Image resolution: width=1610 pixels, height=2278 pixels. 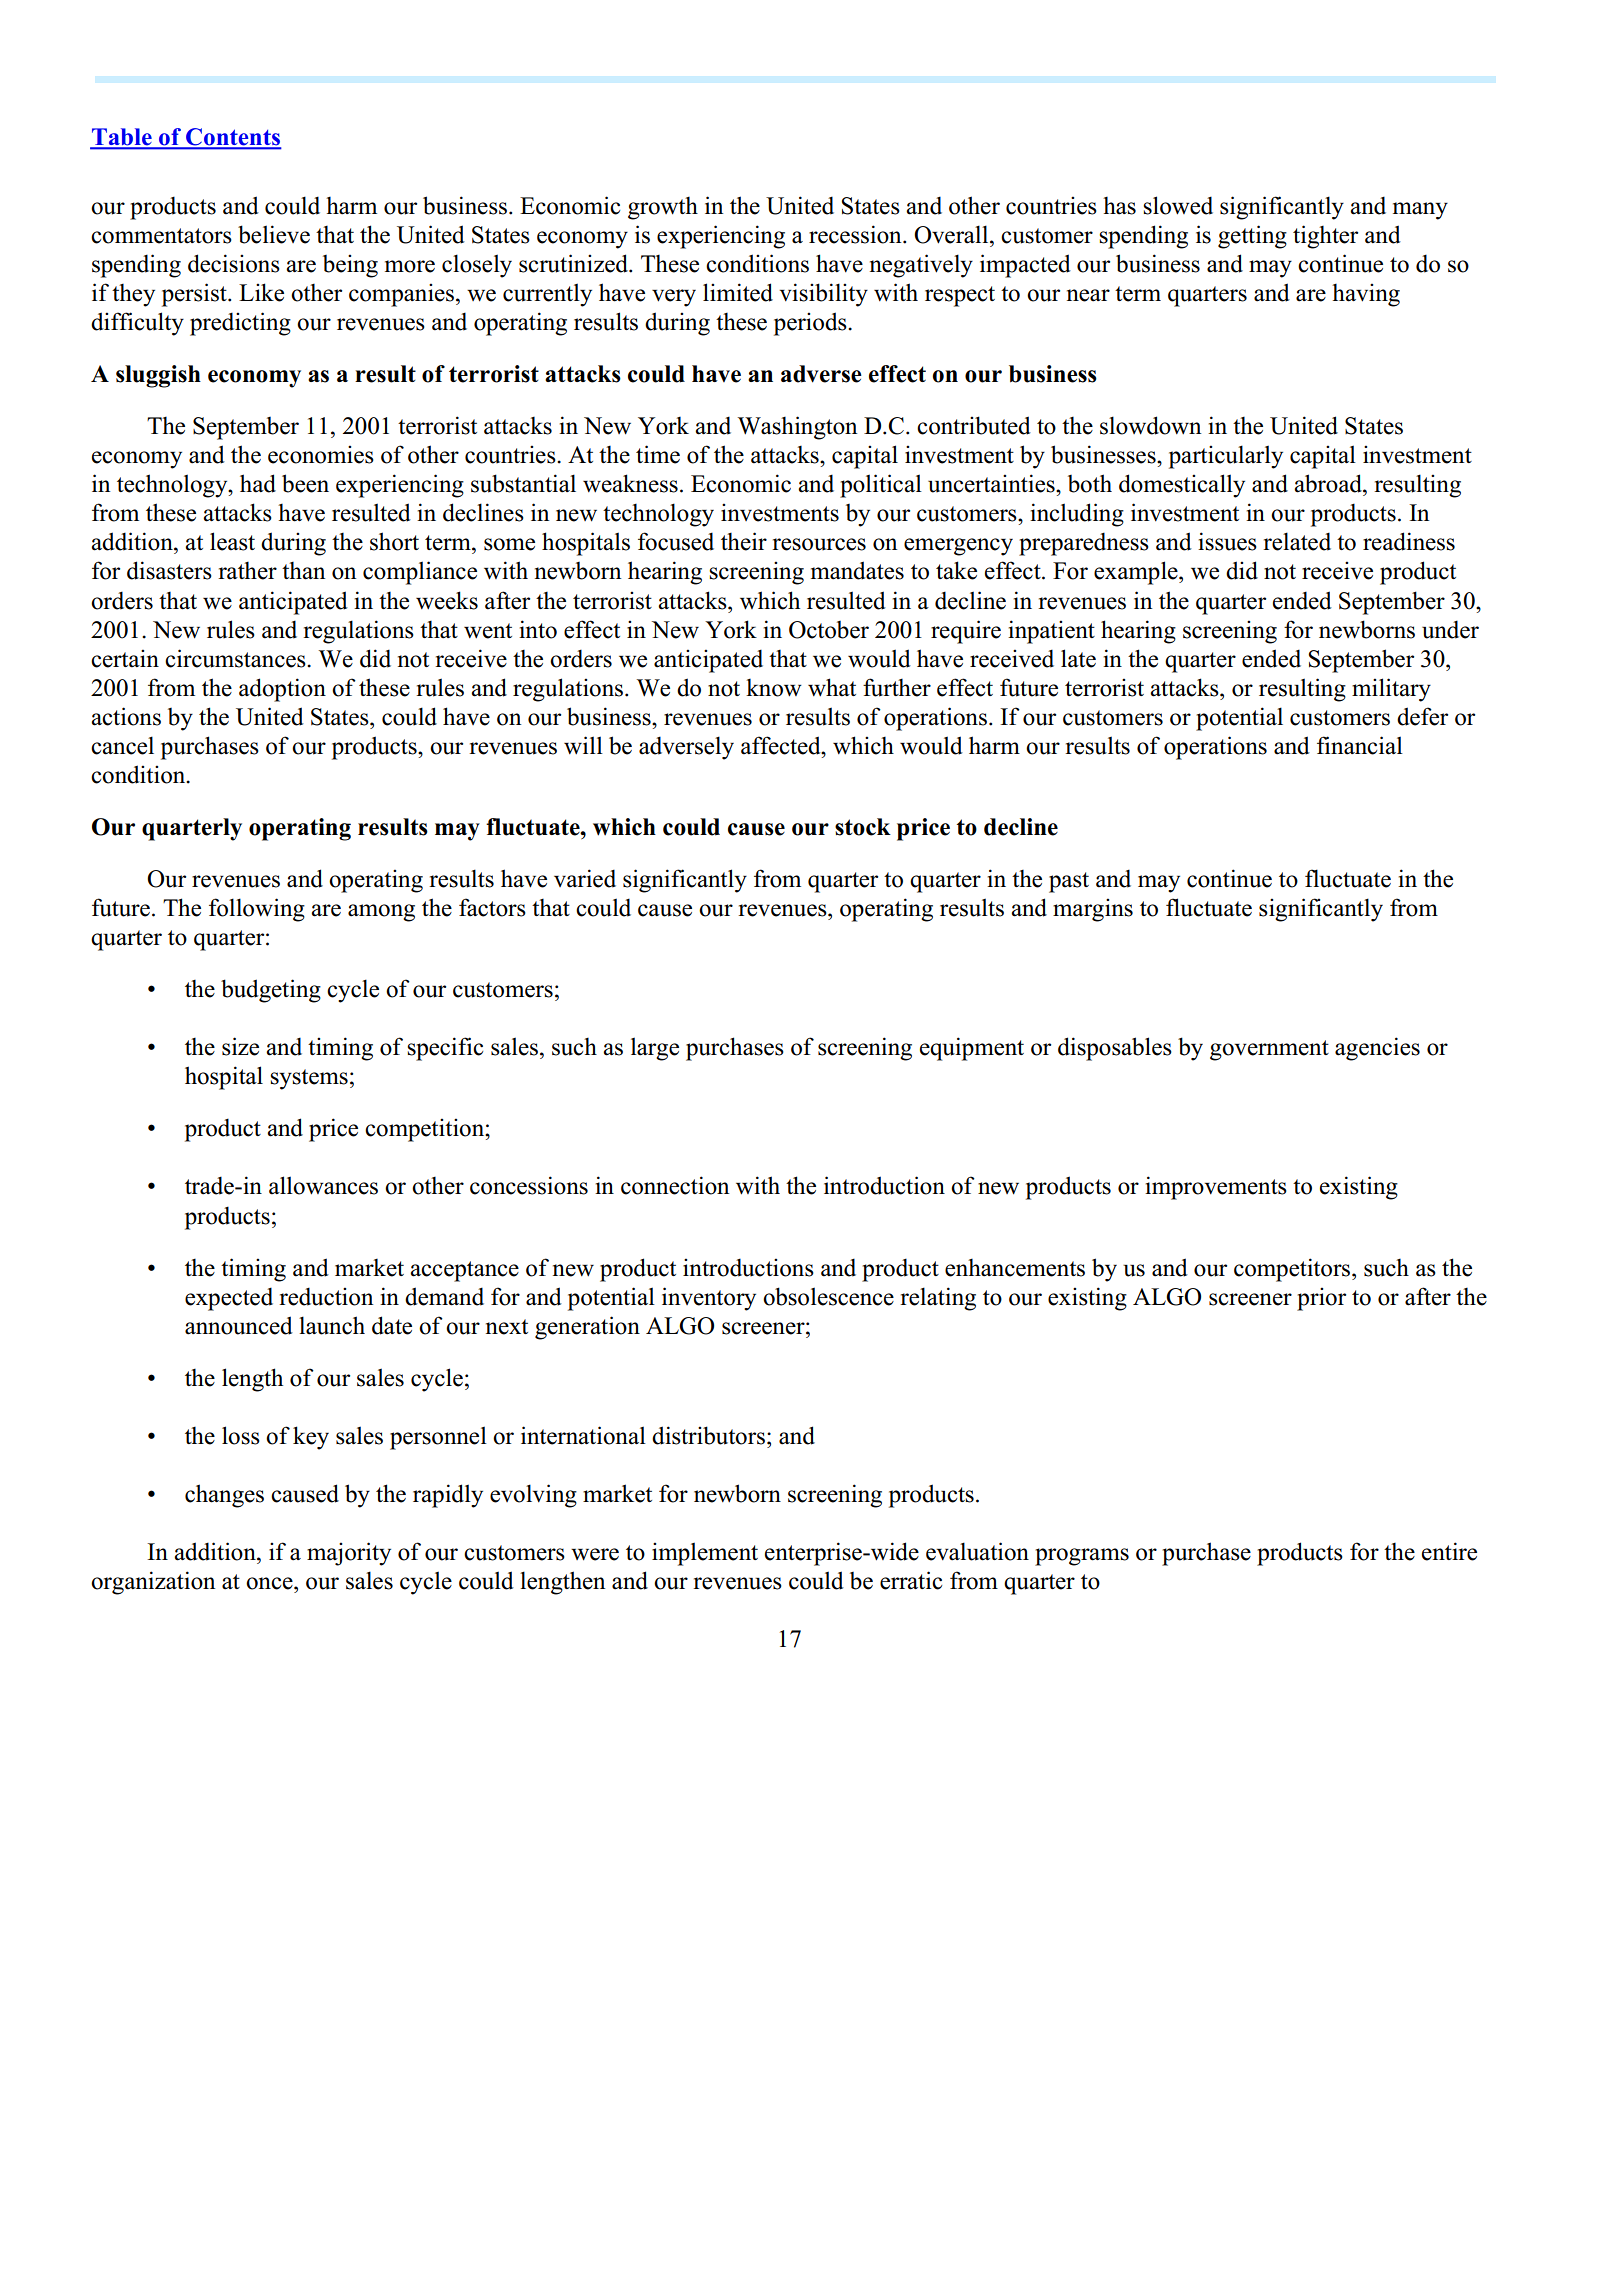 What do you see at coordinates (856, 234) in the image?
I see `recession` at bounding box center [856, 234].
